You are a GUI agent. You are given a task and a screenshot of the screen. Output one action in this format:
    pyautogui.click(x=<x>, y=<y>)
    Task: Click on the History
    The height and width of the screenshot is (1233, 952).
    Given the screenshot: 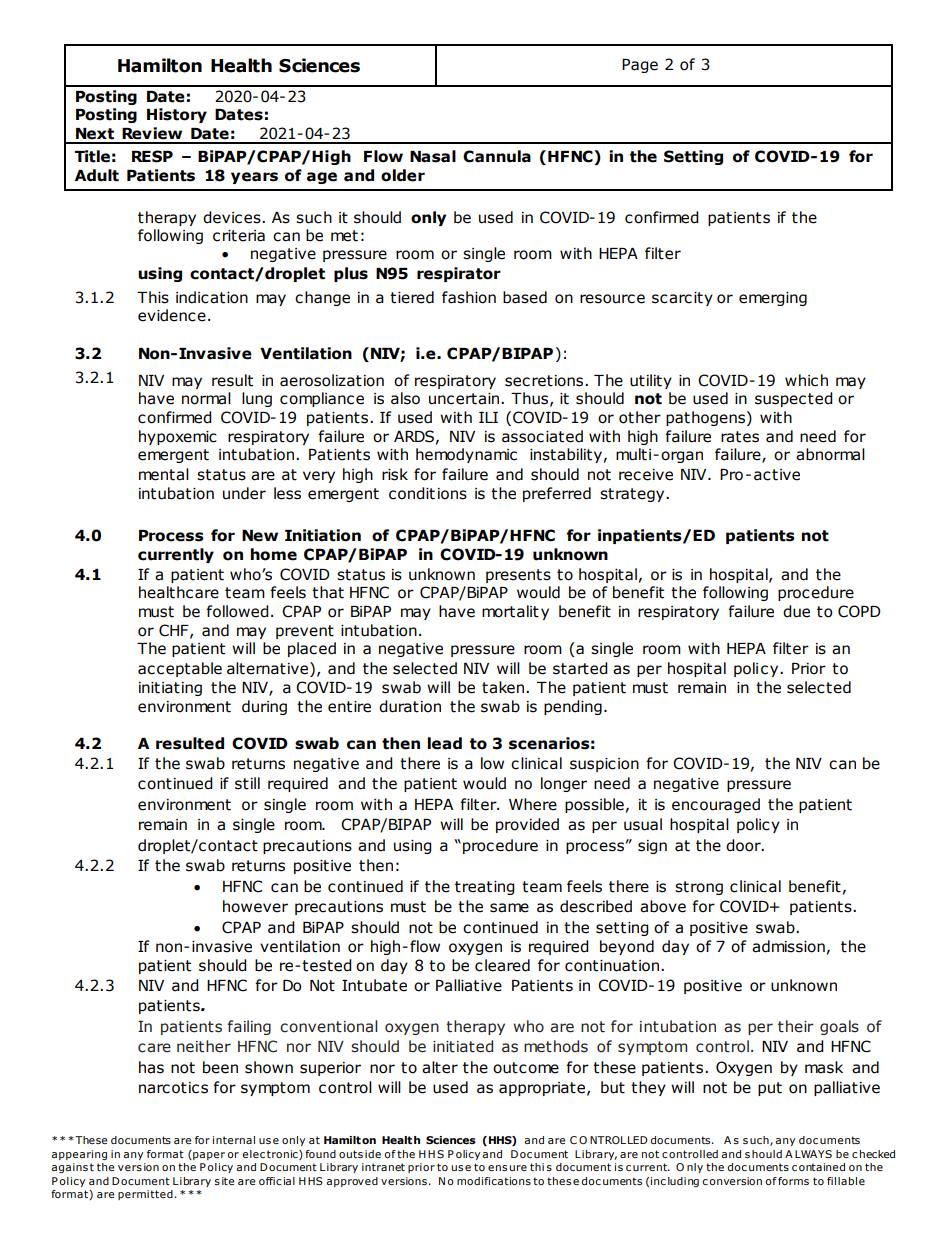 What is the action you would take?
    pyautogui.click(x=177, y=115)
